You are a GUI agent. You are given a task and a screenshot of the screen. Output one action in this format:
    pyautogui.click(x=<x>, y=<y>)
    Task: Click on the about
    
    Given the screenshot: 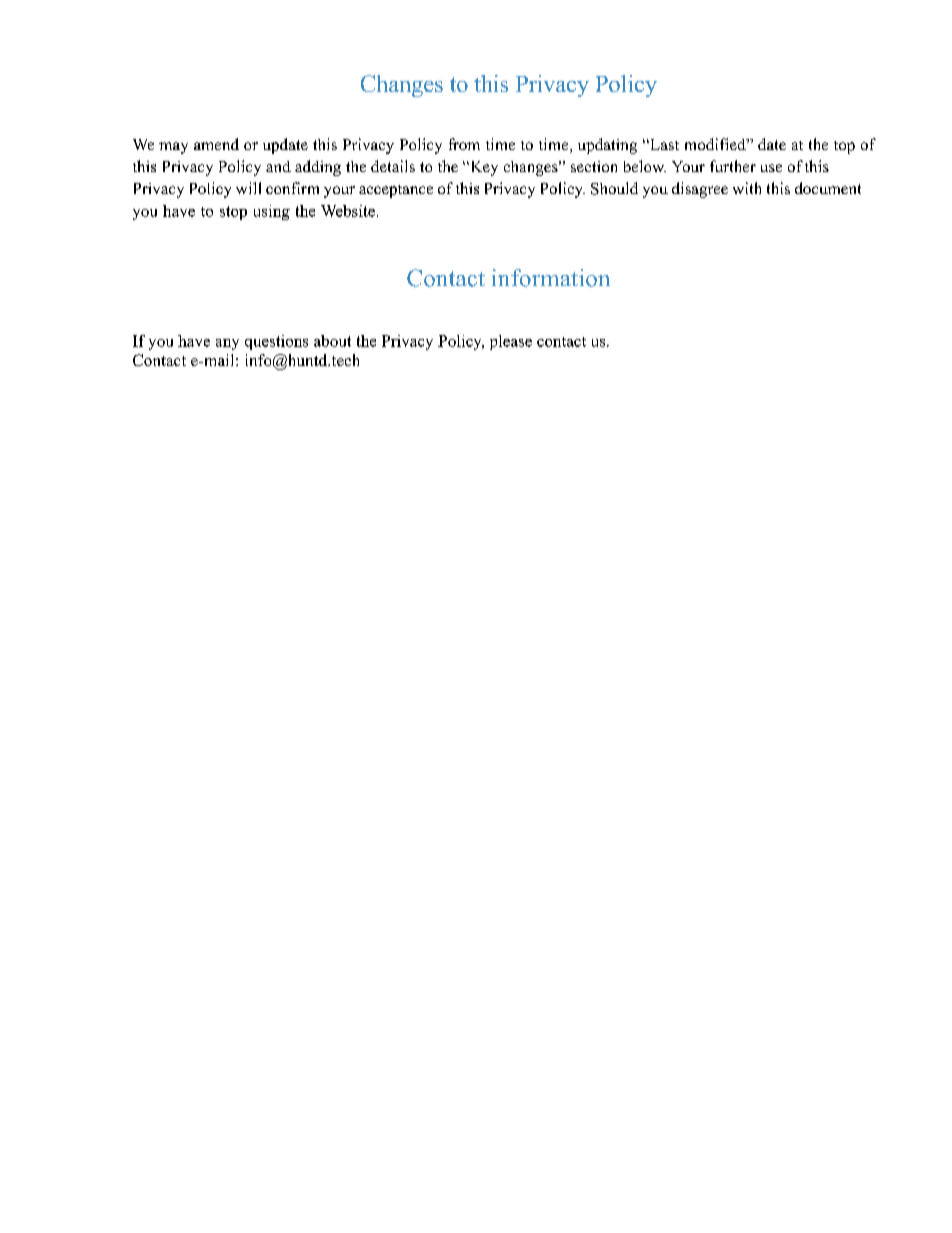 What is the action you would take?
    pyautogui.click(x=332, y=341)
